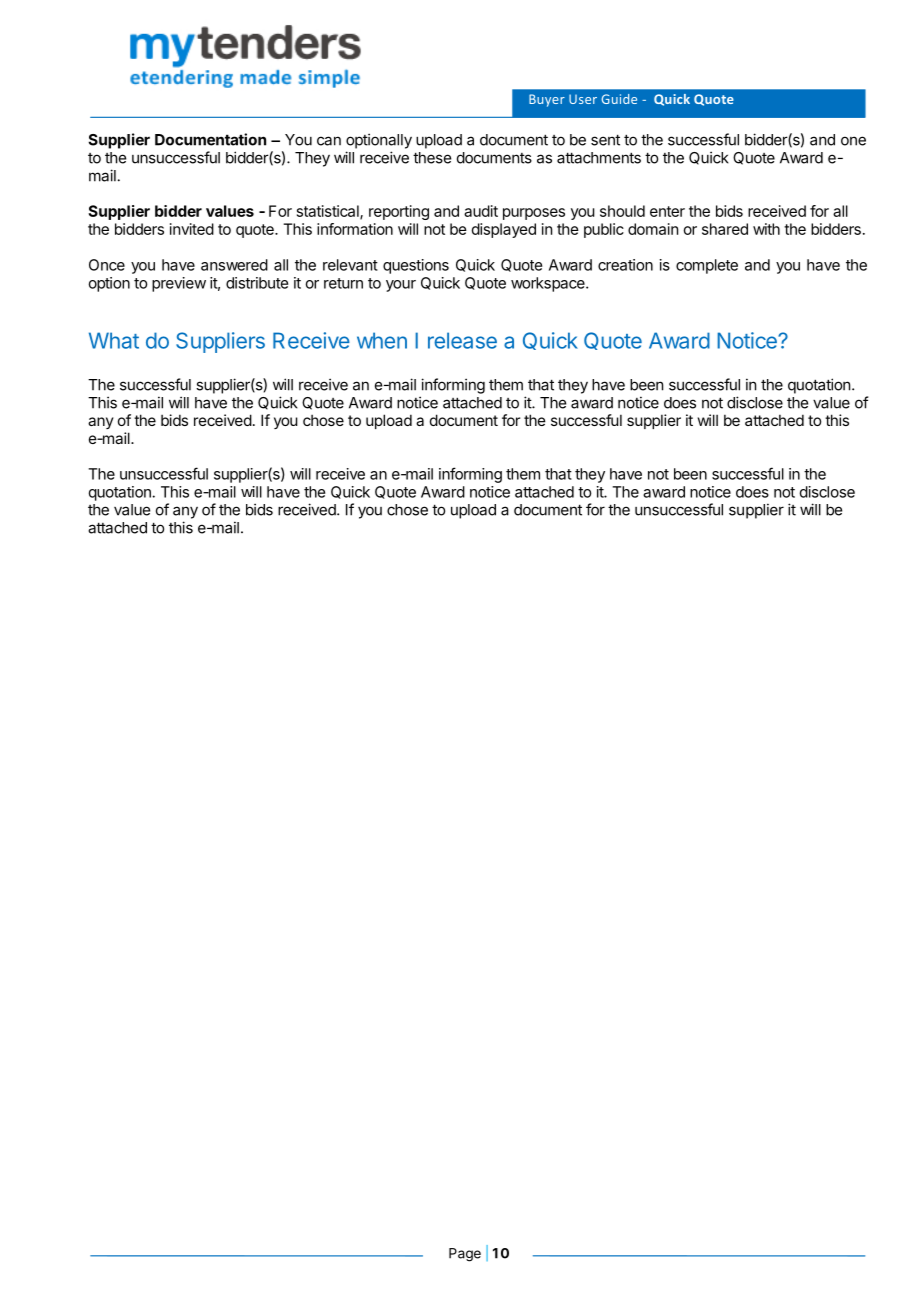  I want to click on one, so click(853, 141).
